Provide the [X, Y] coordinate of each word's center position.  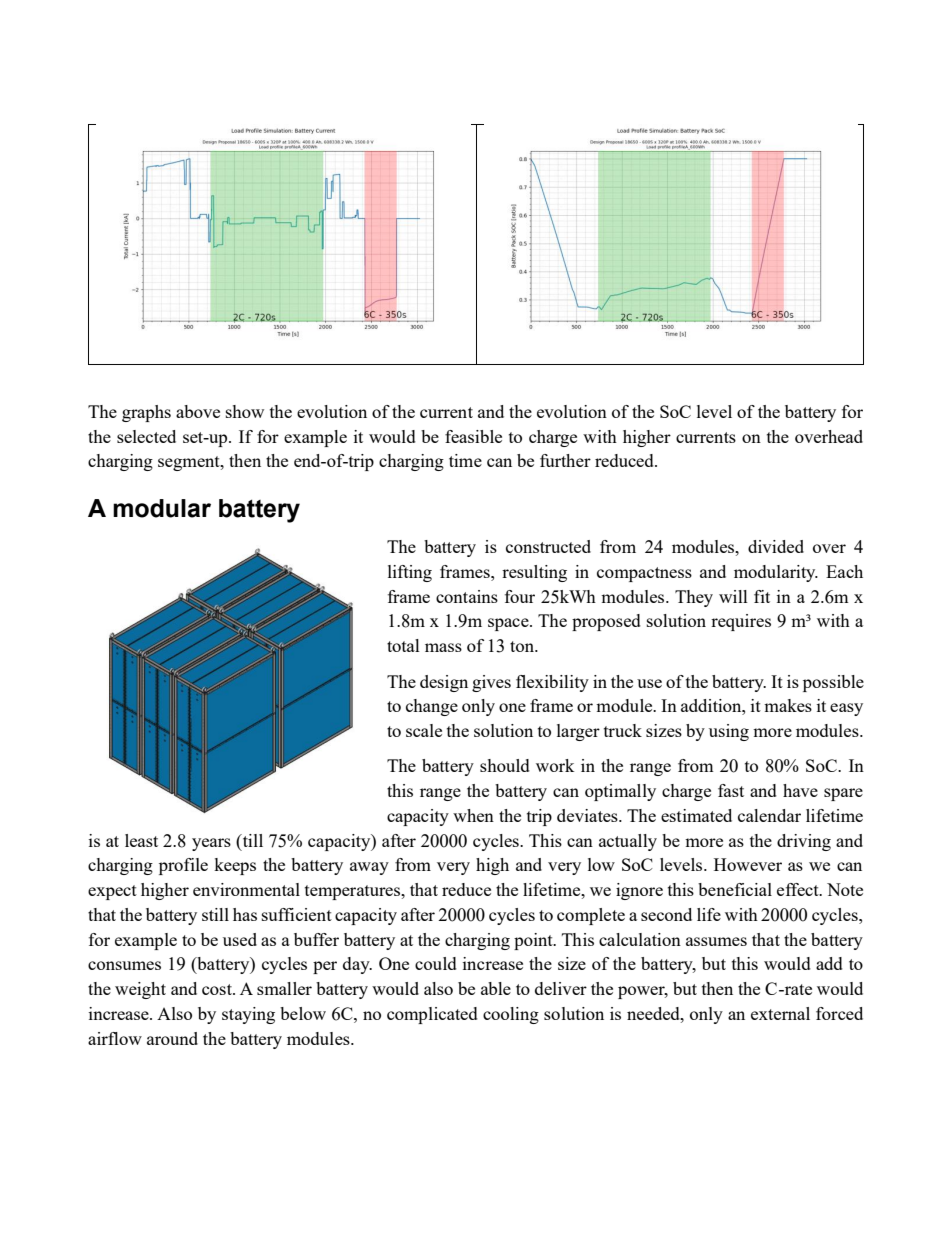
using [729, 732]
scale [424, 730]
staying [248, 1015]
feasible [473, 436]
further [565, 460]
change [432, 707]
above [198, 411]
